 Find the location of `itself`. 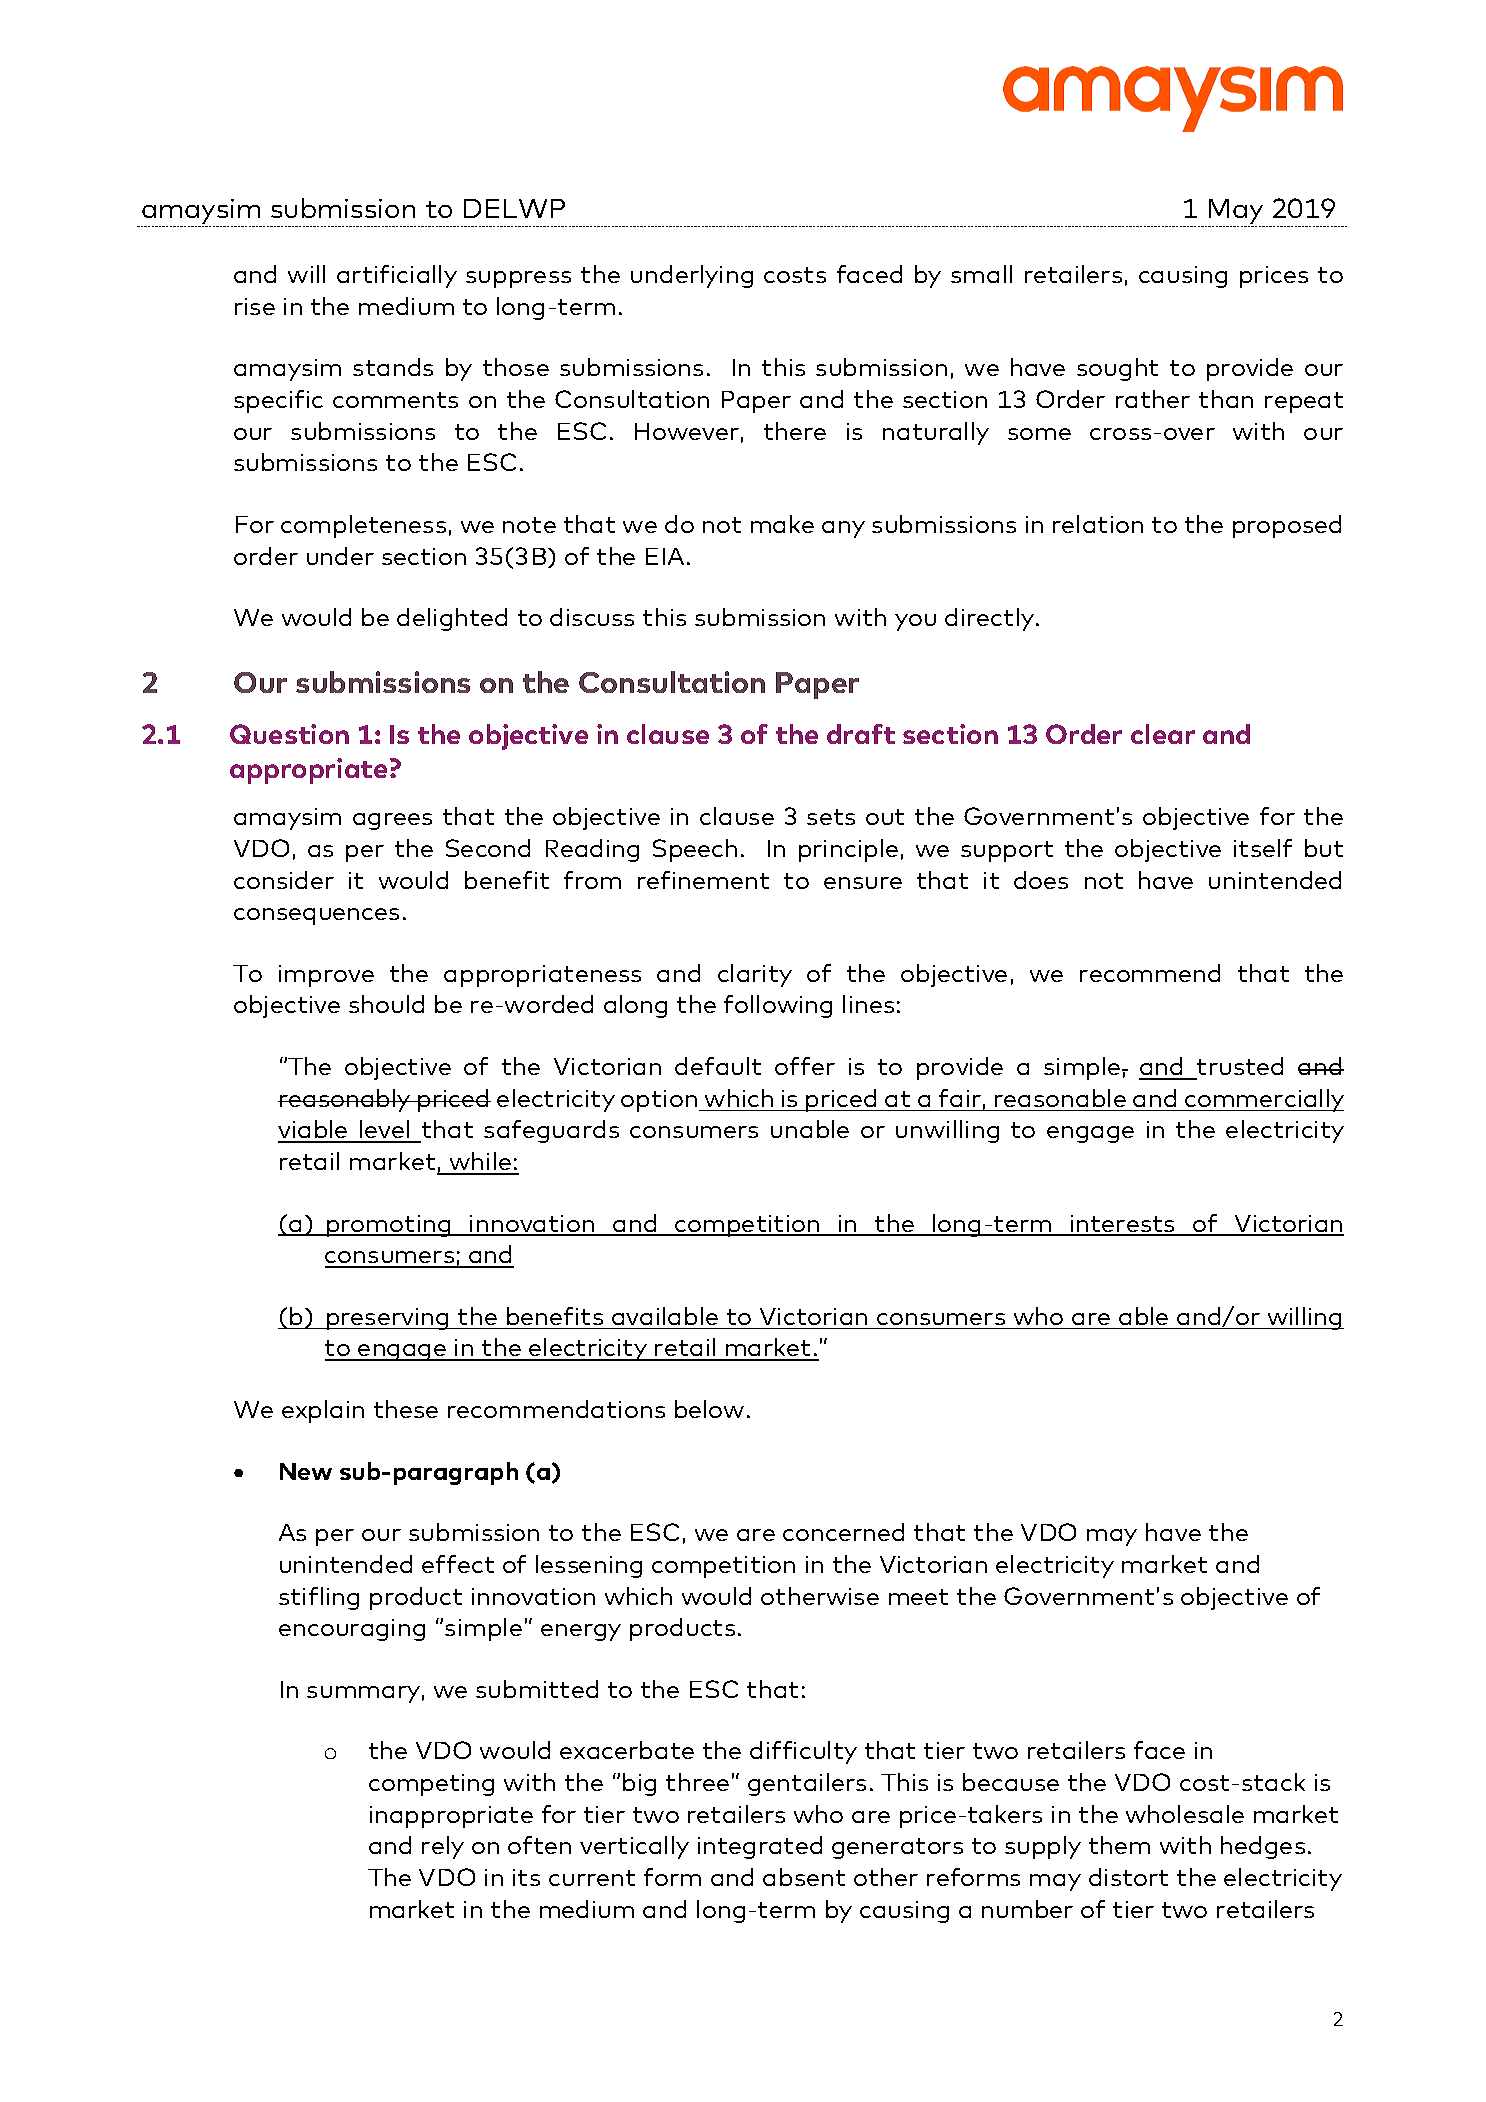

itself is located at coordinates (1263, 848).
